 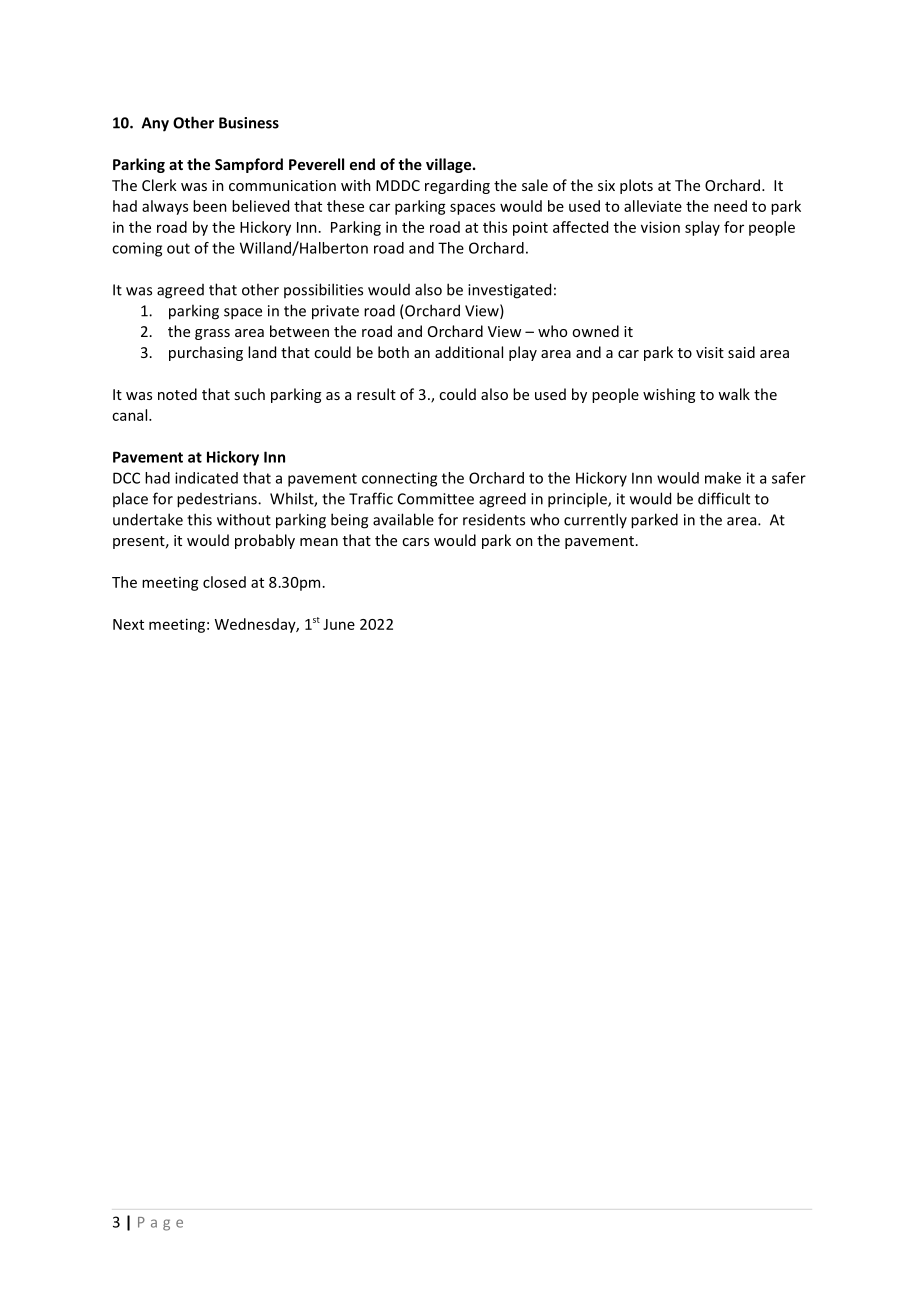 I want to click on grass, so click(x=212, y=334).
